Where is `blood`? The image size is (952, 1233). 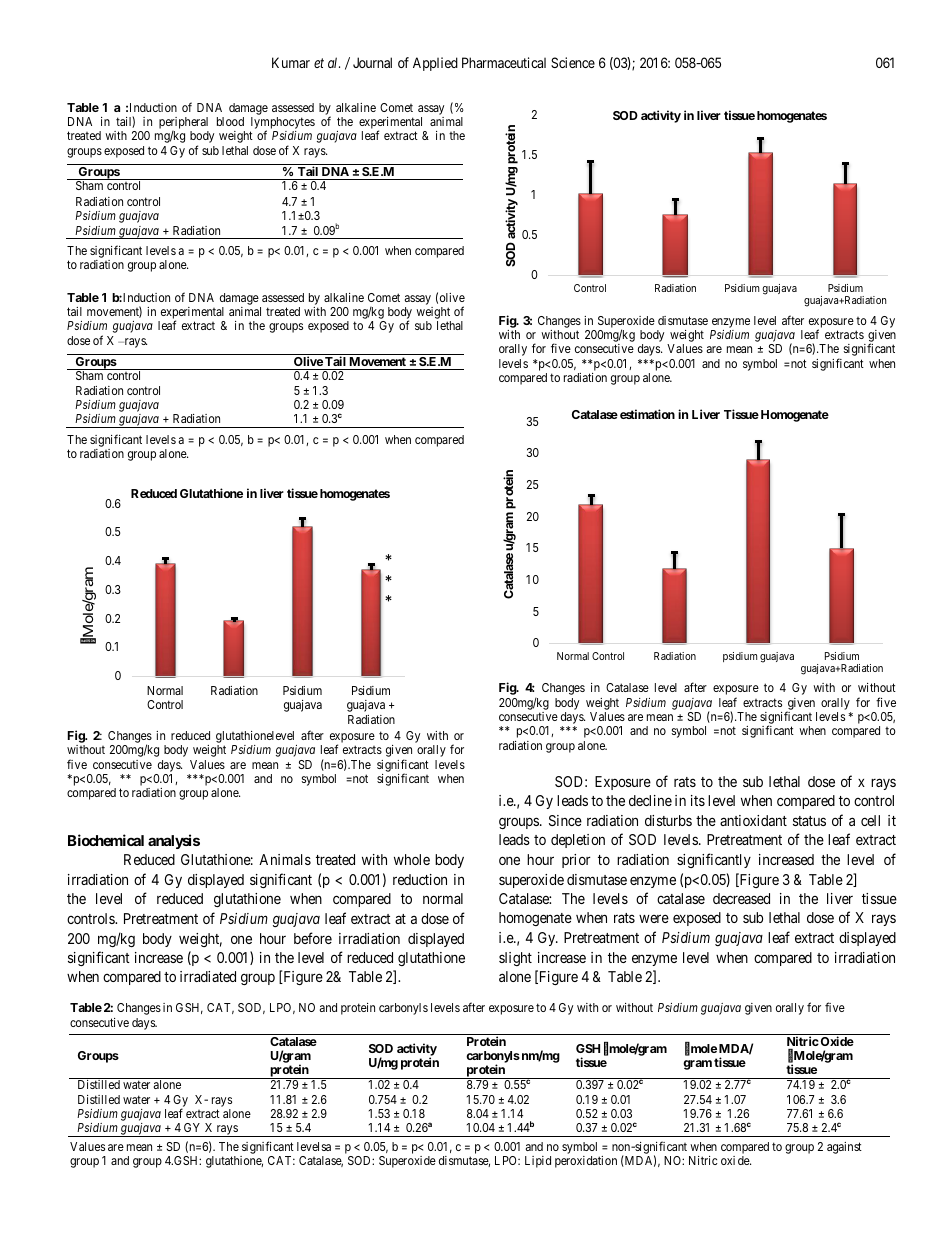
blood is located at coordinates (230, 121).
